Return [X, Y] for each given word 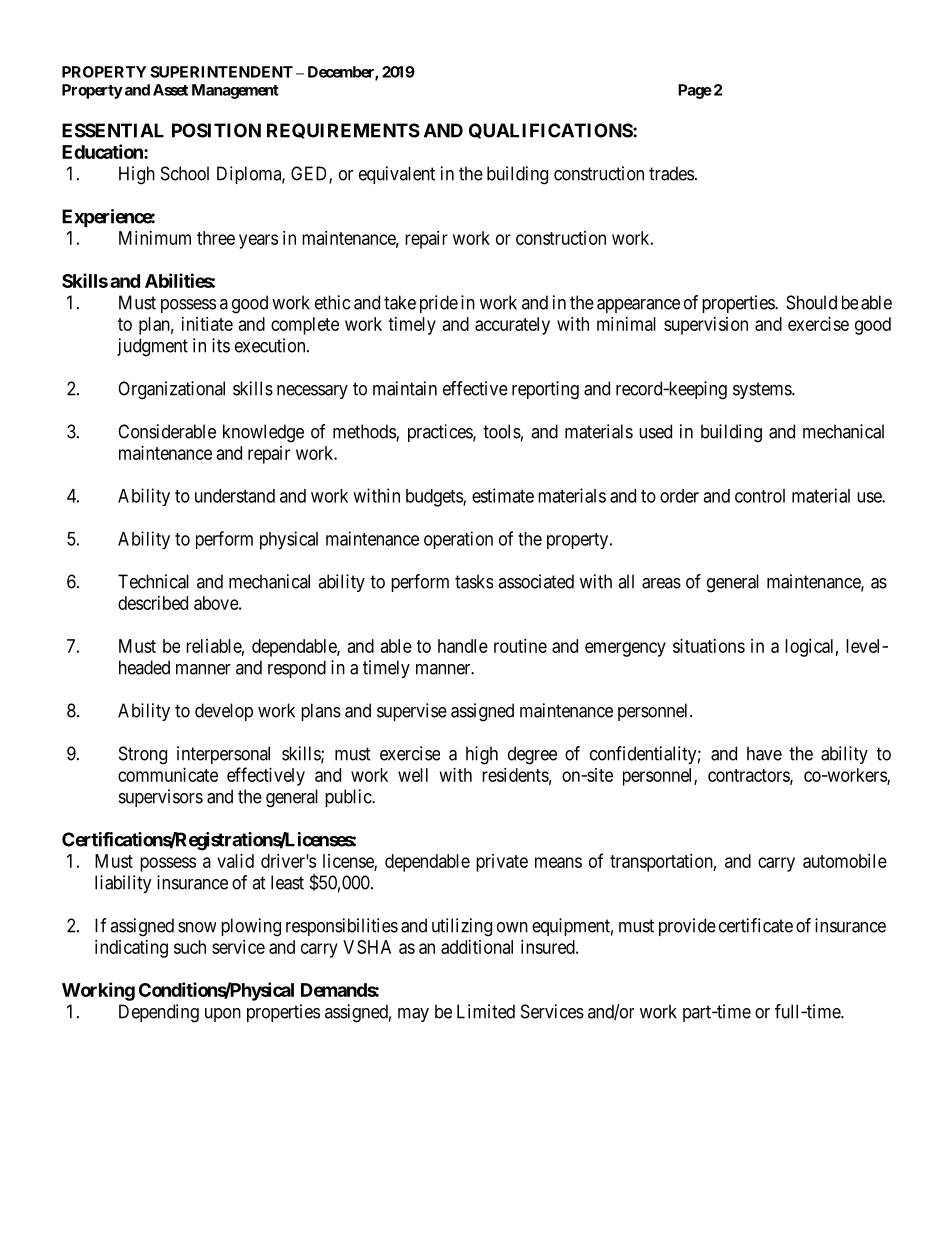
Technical [153, 581]
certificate [756, 925]
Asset [170, 90]
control [760, 496]
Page [695, 91]
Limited [486, 1011]
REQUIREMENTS [343, 131]
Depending [159, 1013]
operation [458, 540]
